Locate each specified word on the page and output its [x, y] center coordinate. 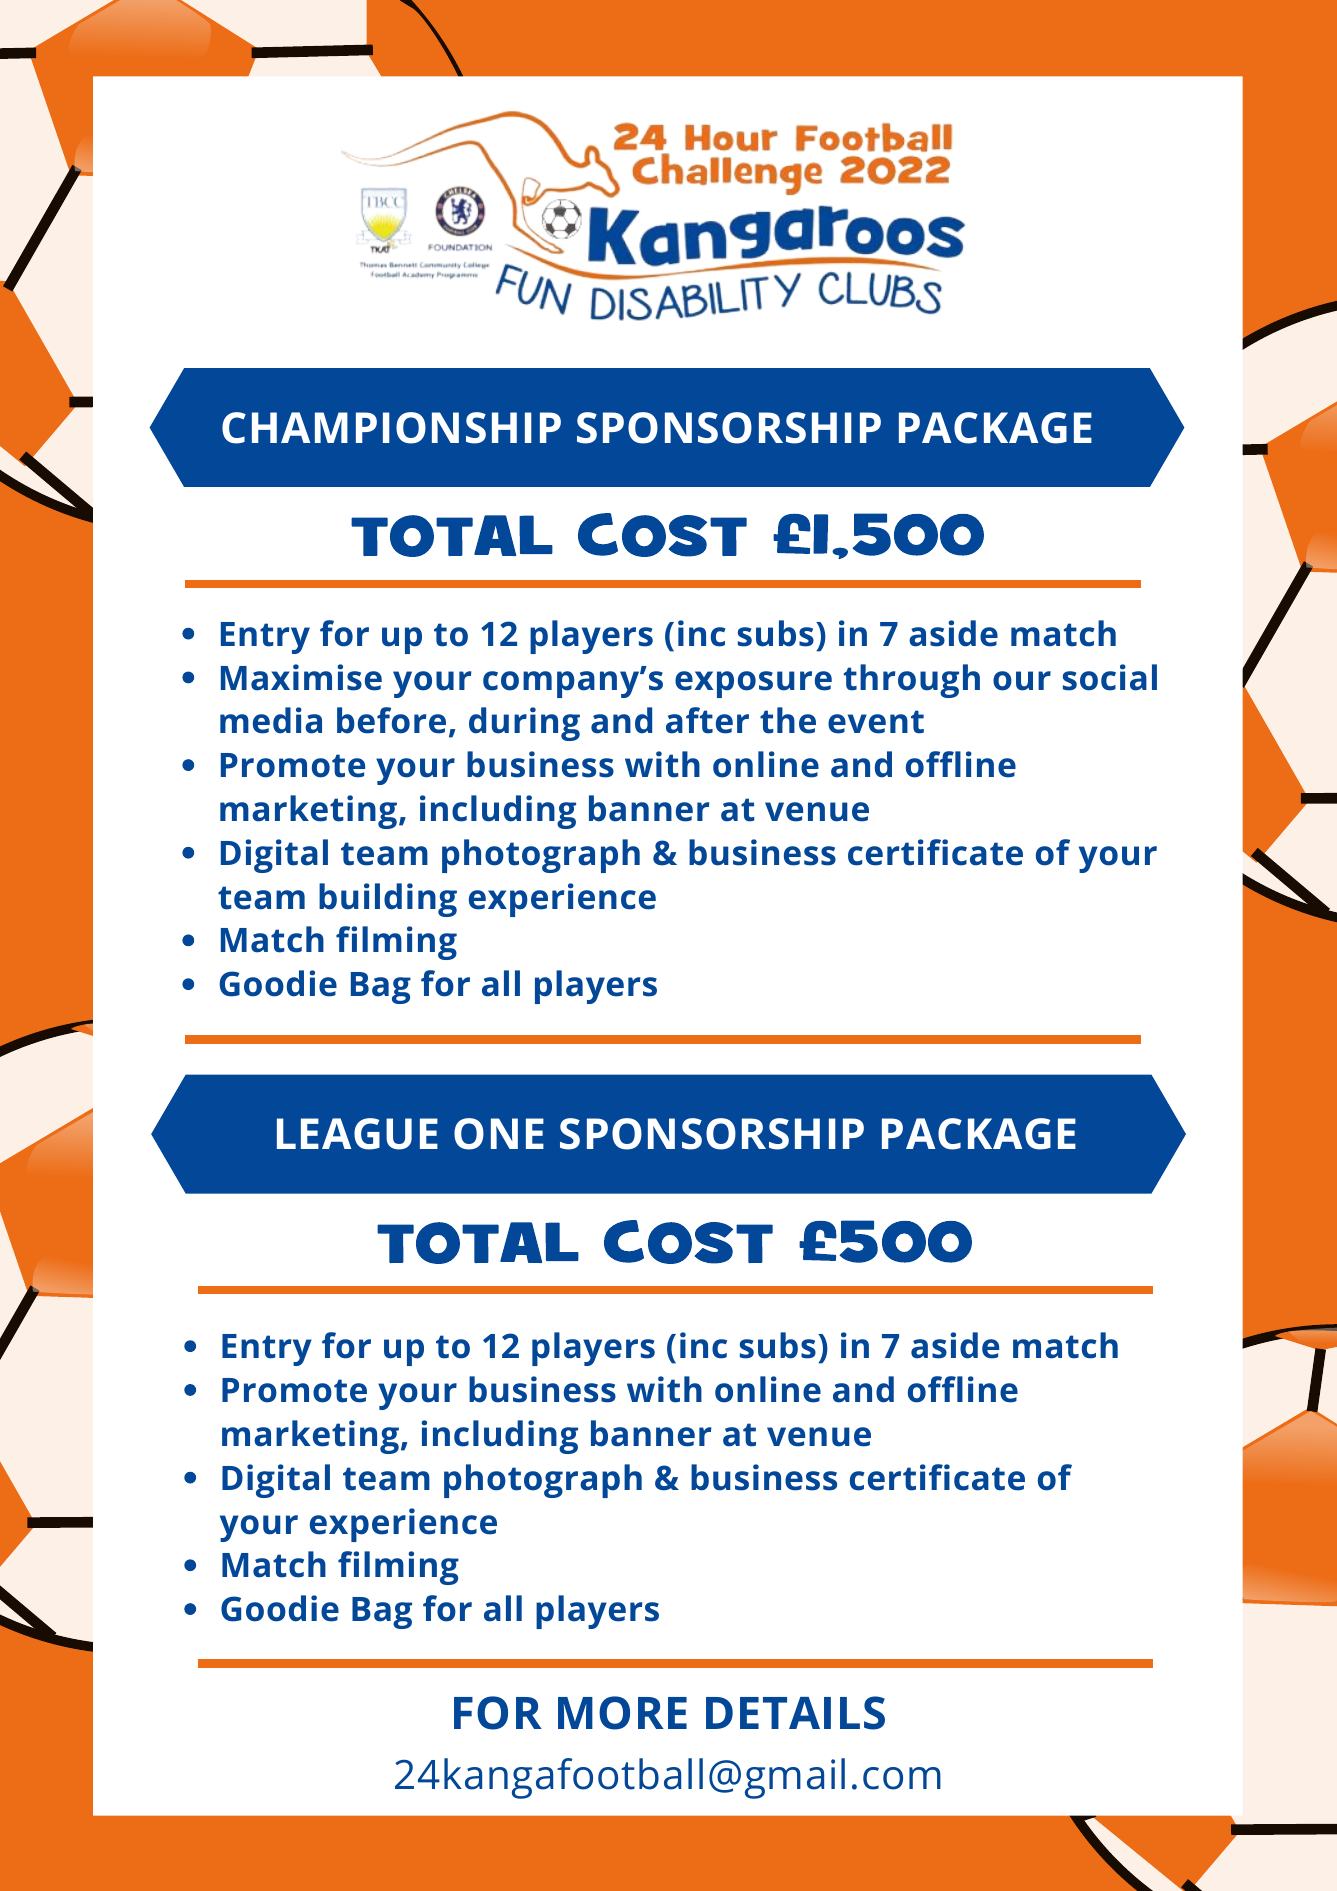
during [524, 724]
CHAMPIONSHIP [391, 428]
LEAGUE [357, 1134]
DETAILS [795, 1713]
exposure [753, 684]
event [876, 722]
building [388, 900]
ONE [499, 1134]
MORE [622, 1713]
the [788, 720]
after [707, 720]
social [1110, 677]
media [271, 720]
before [391, 720]
